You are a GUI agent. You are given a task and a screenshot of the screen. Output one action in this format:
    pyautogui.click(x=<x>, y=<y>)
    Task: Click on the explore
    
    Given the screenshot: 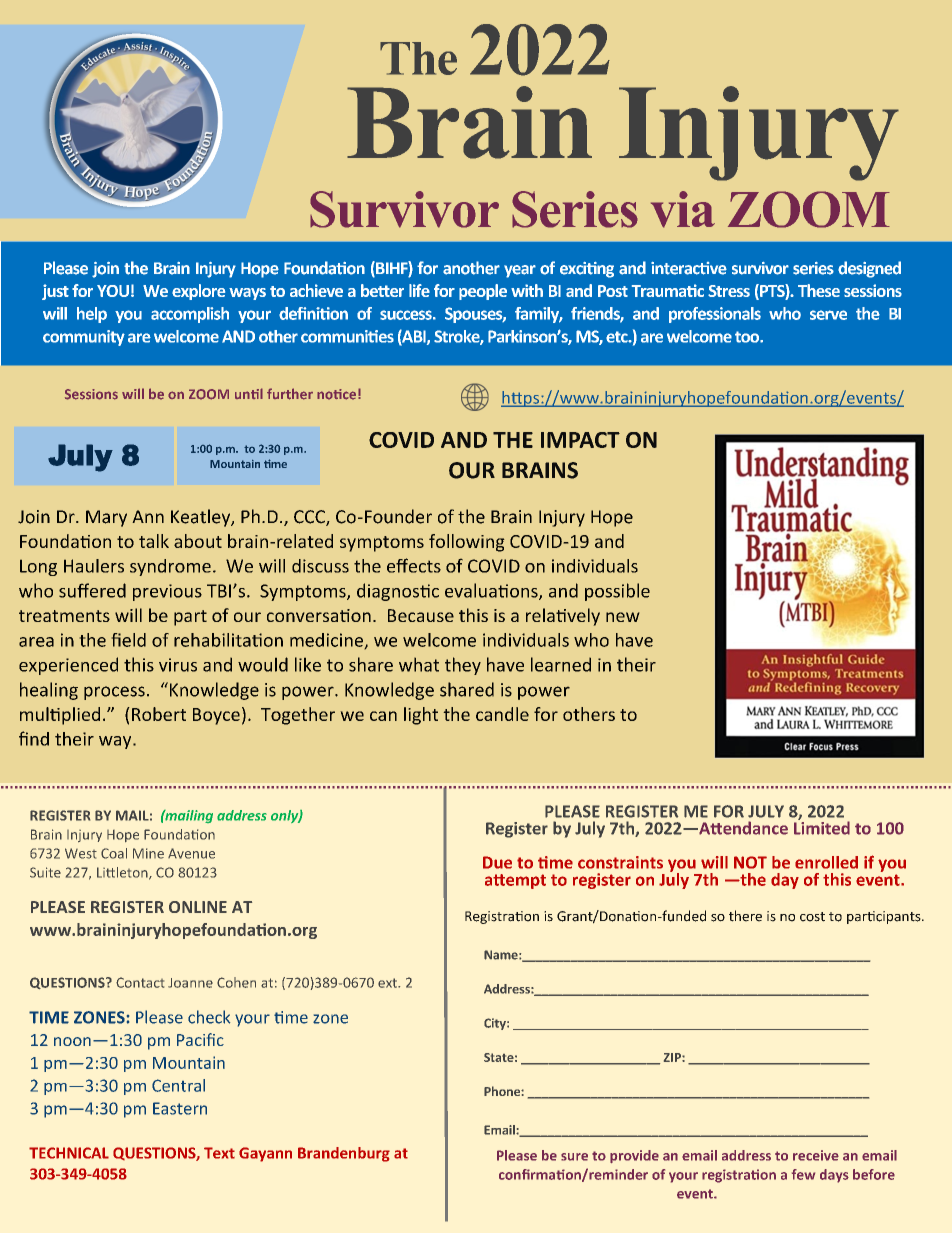 What is the action you would take?
    pyautogui.click(x=198, y=292)
